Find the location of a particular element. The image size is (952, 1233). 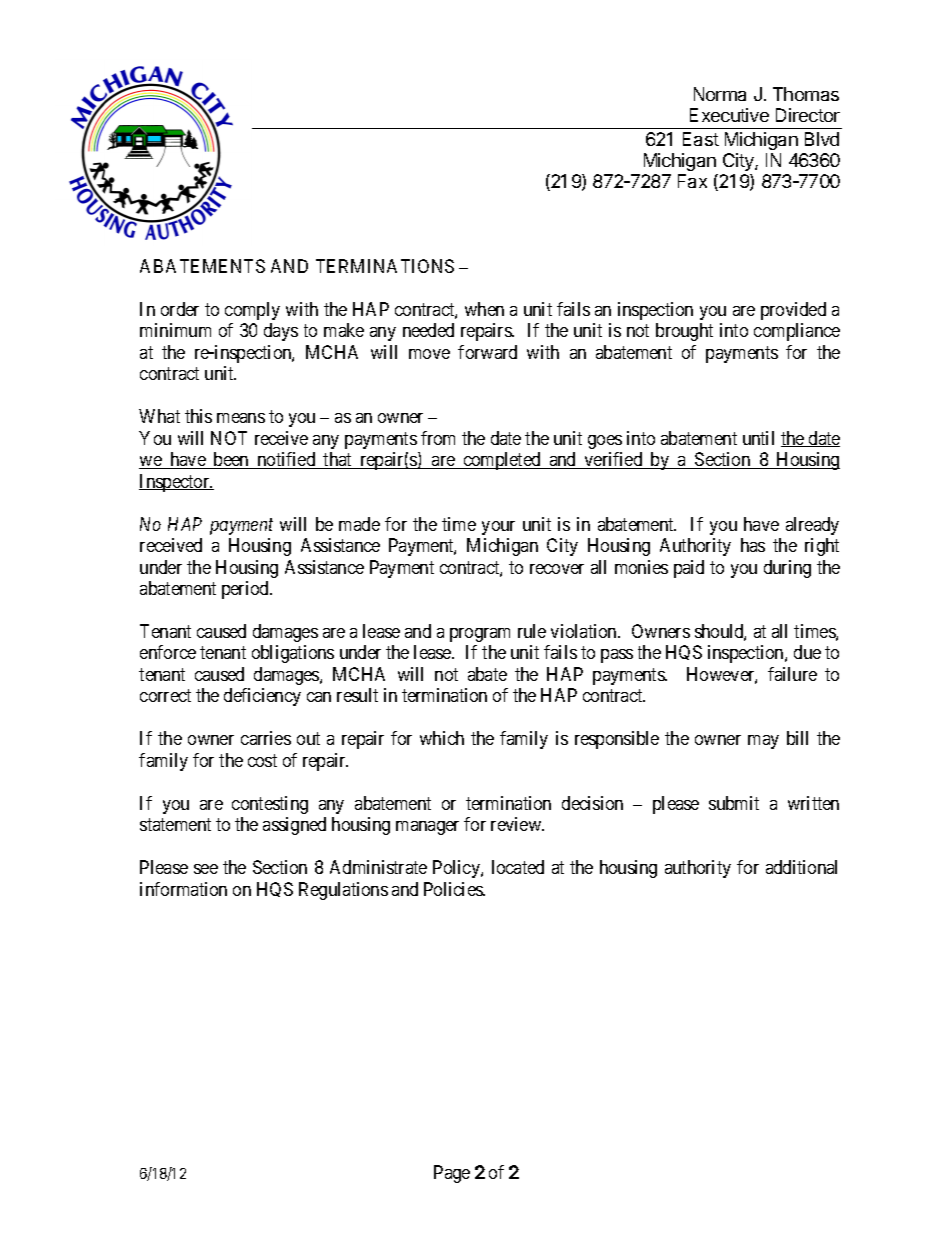

Page is located at coordinates (452, 1174).
